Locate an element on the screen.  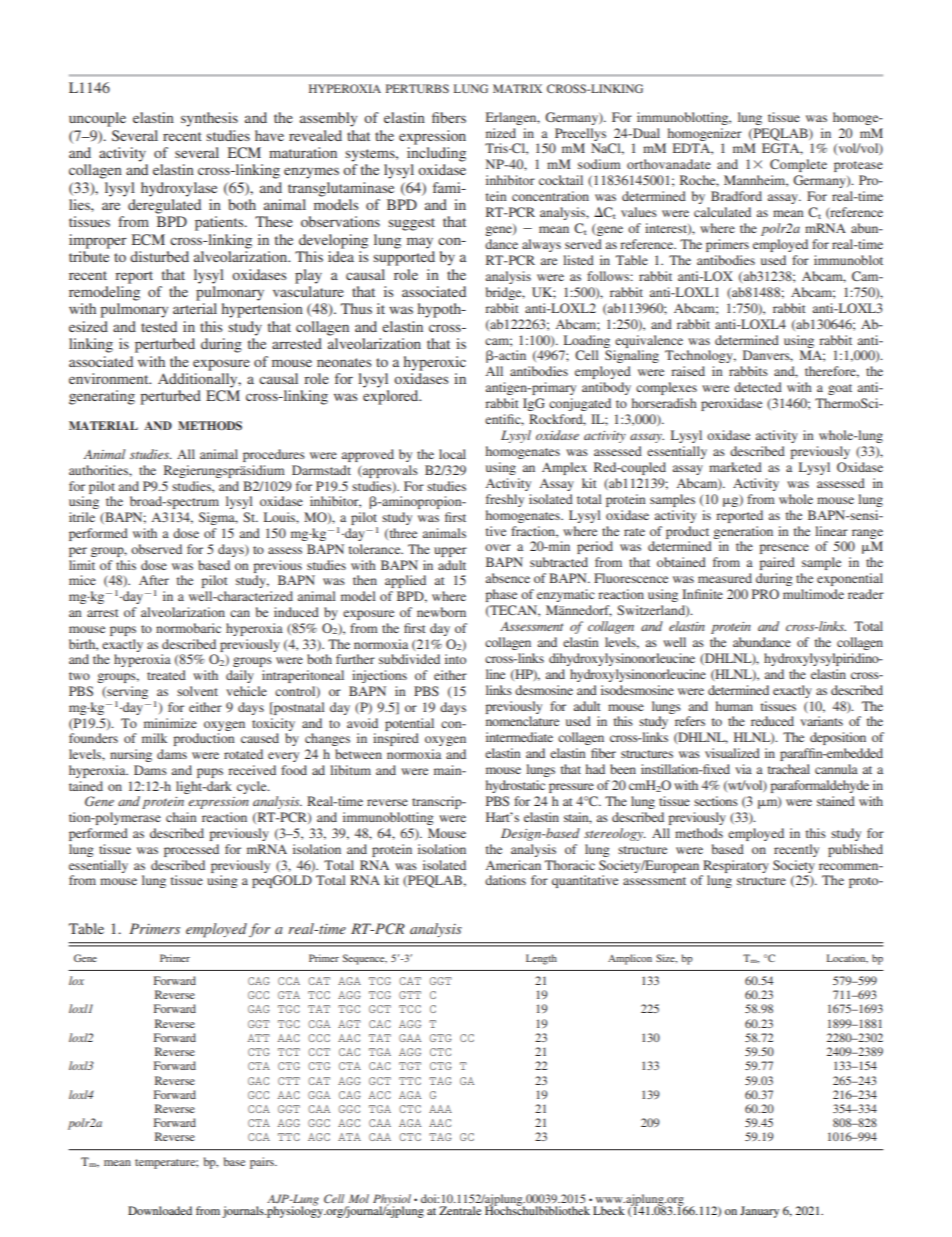
into is located at coordinates (455, 659).
